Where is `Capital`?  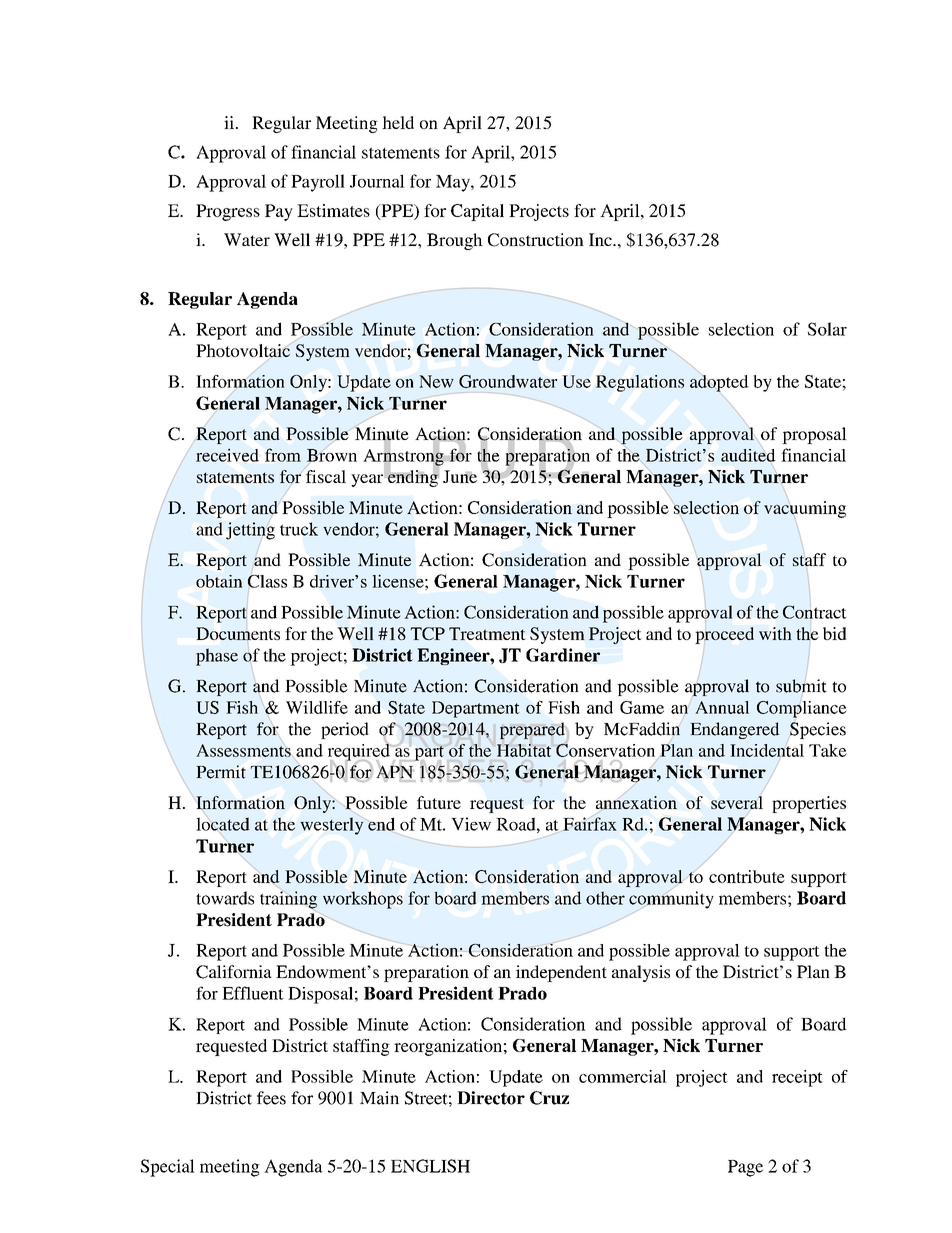 Capital is located at coordinates (477, 212).
